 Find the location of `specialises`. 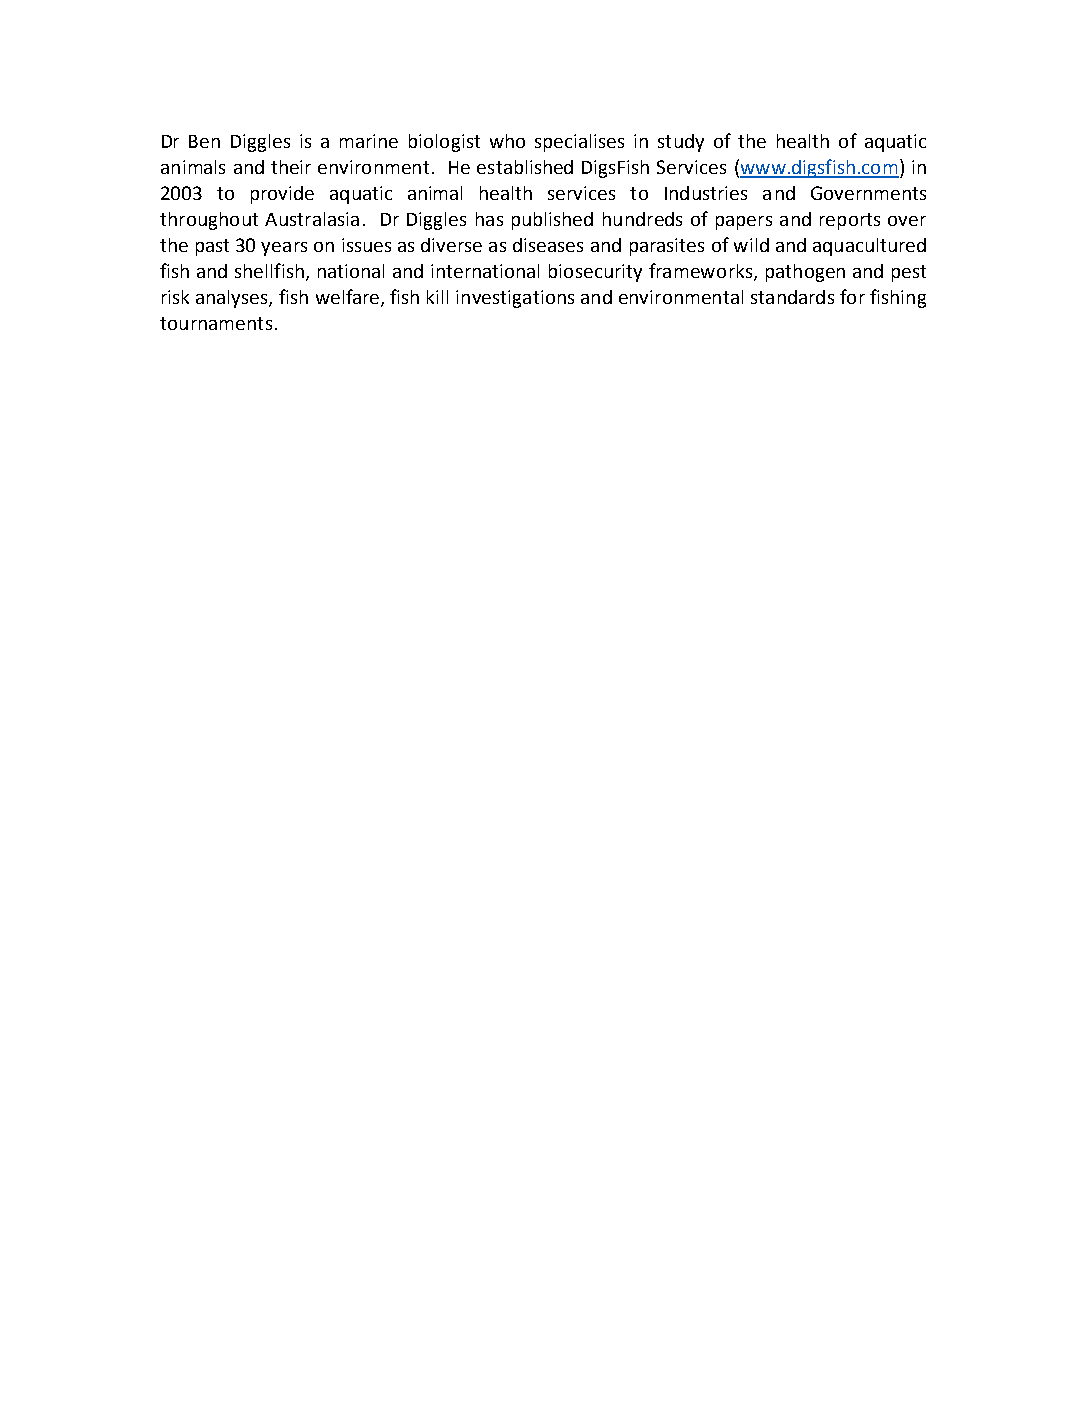

specialises is located at coordinates (579, 143).
